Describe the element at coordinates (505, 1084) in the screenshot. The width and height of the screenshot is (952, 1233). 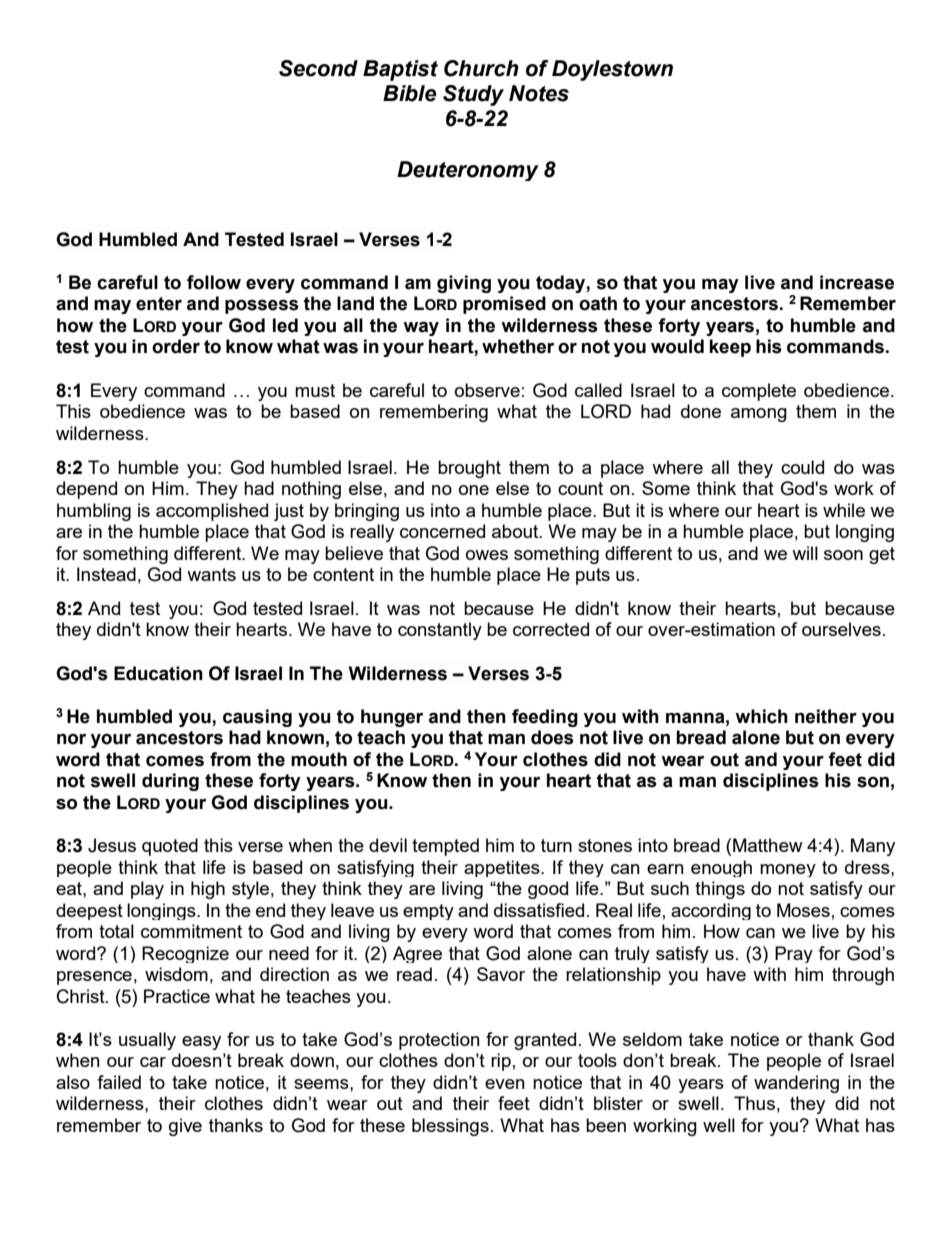
I see `even` at that location.
